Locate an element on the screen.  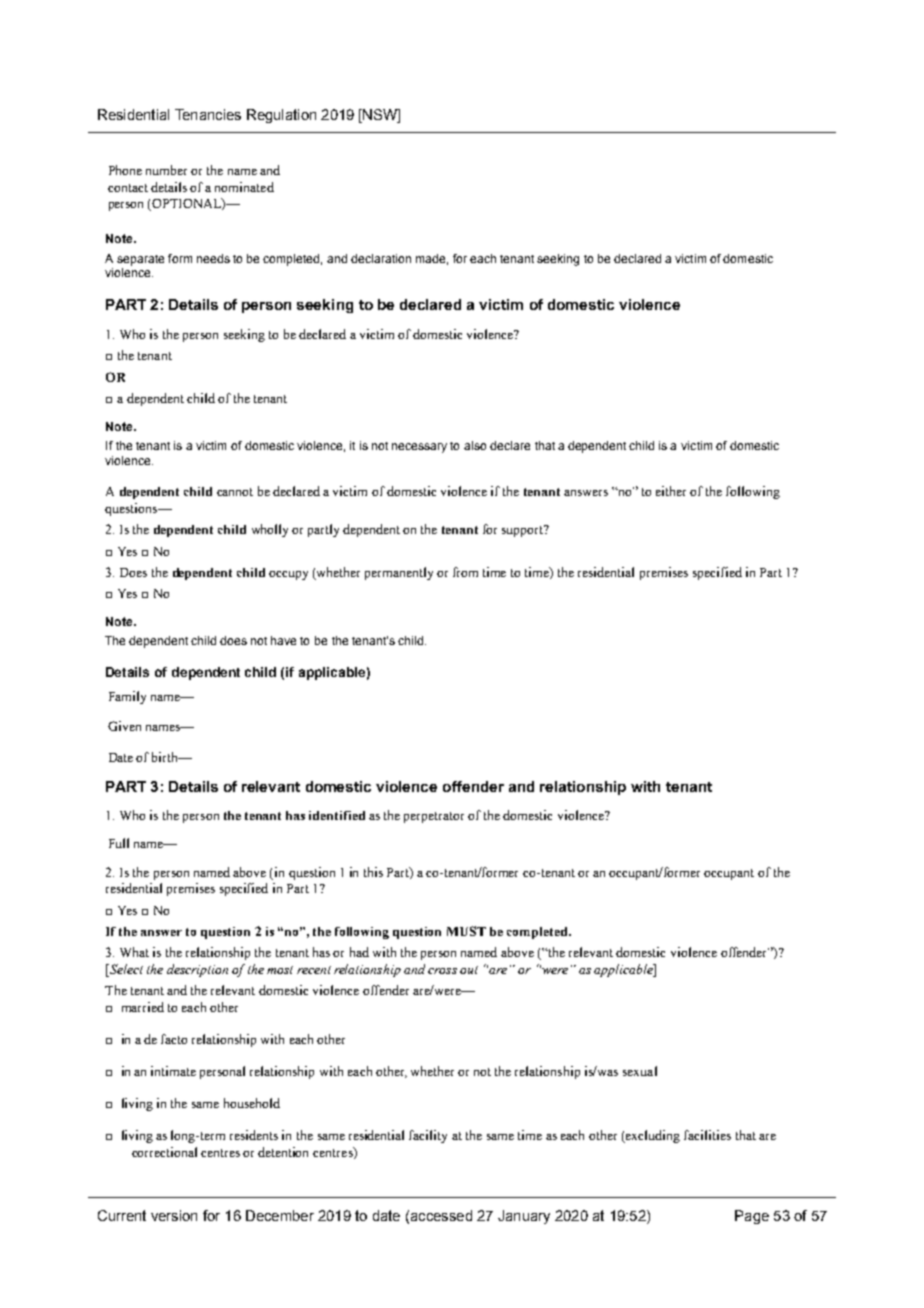
number is located at coordinates (166, 170).
